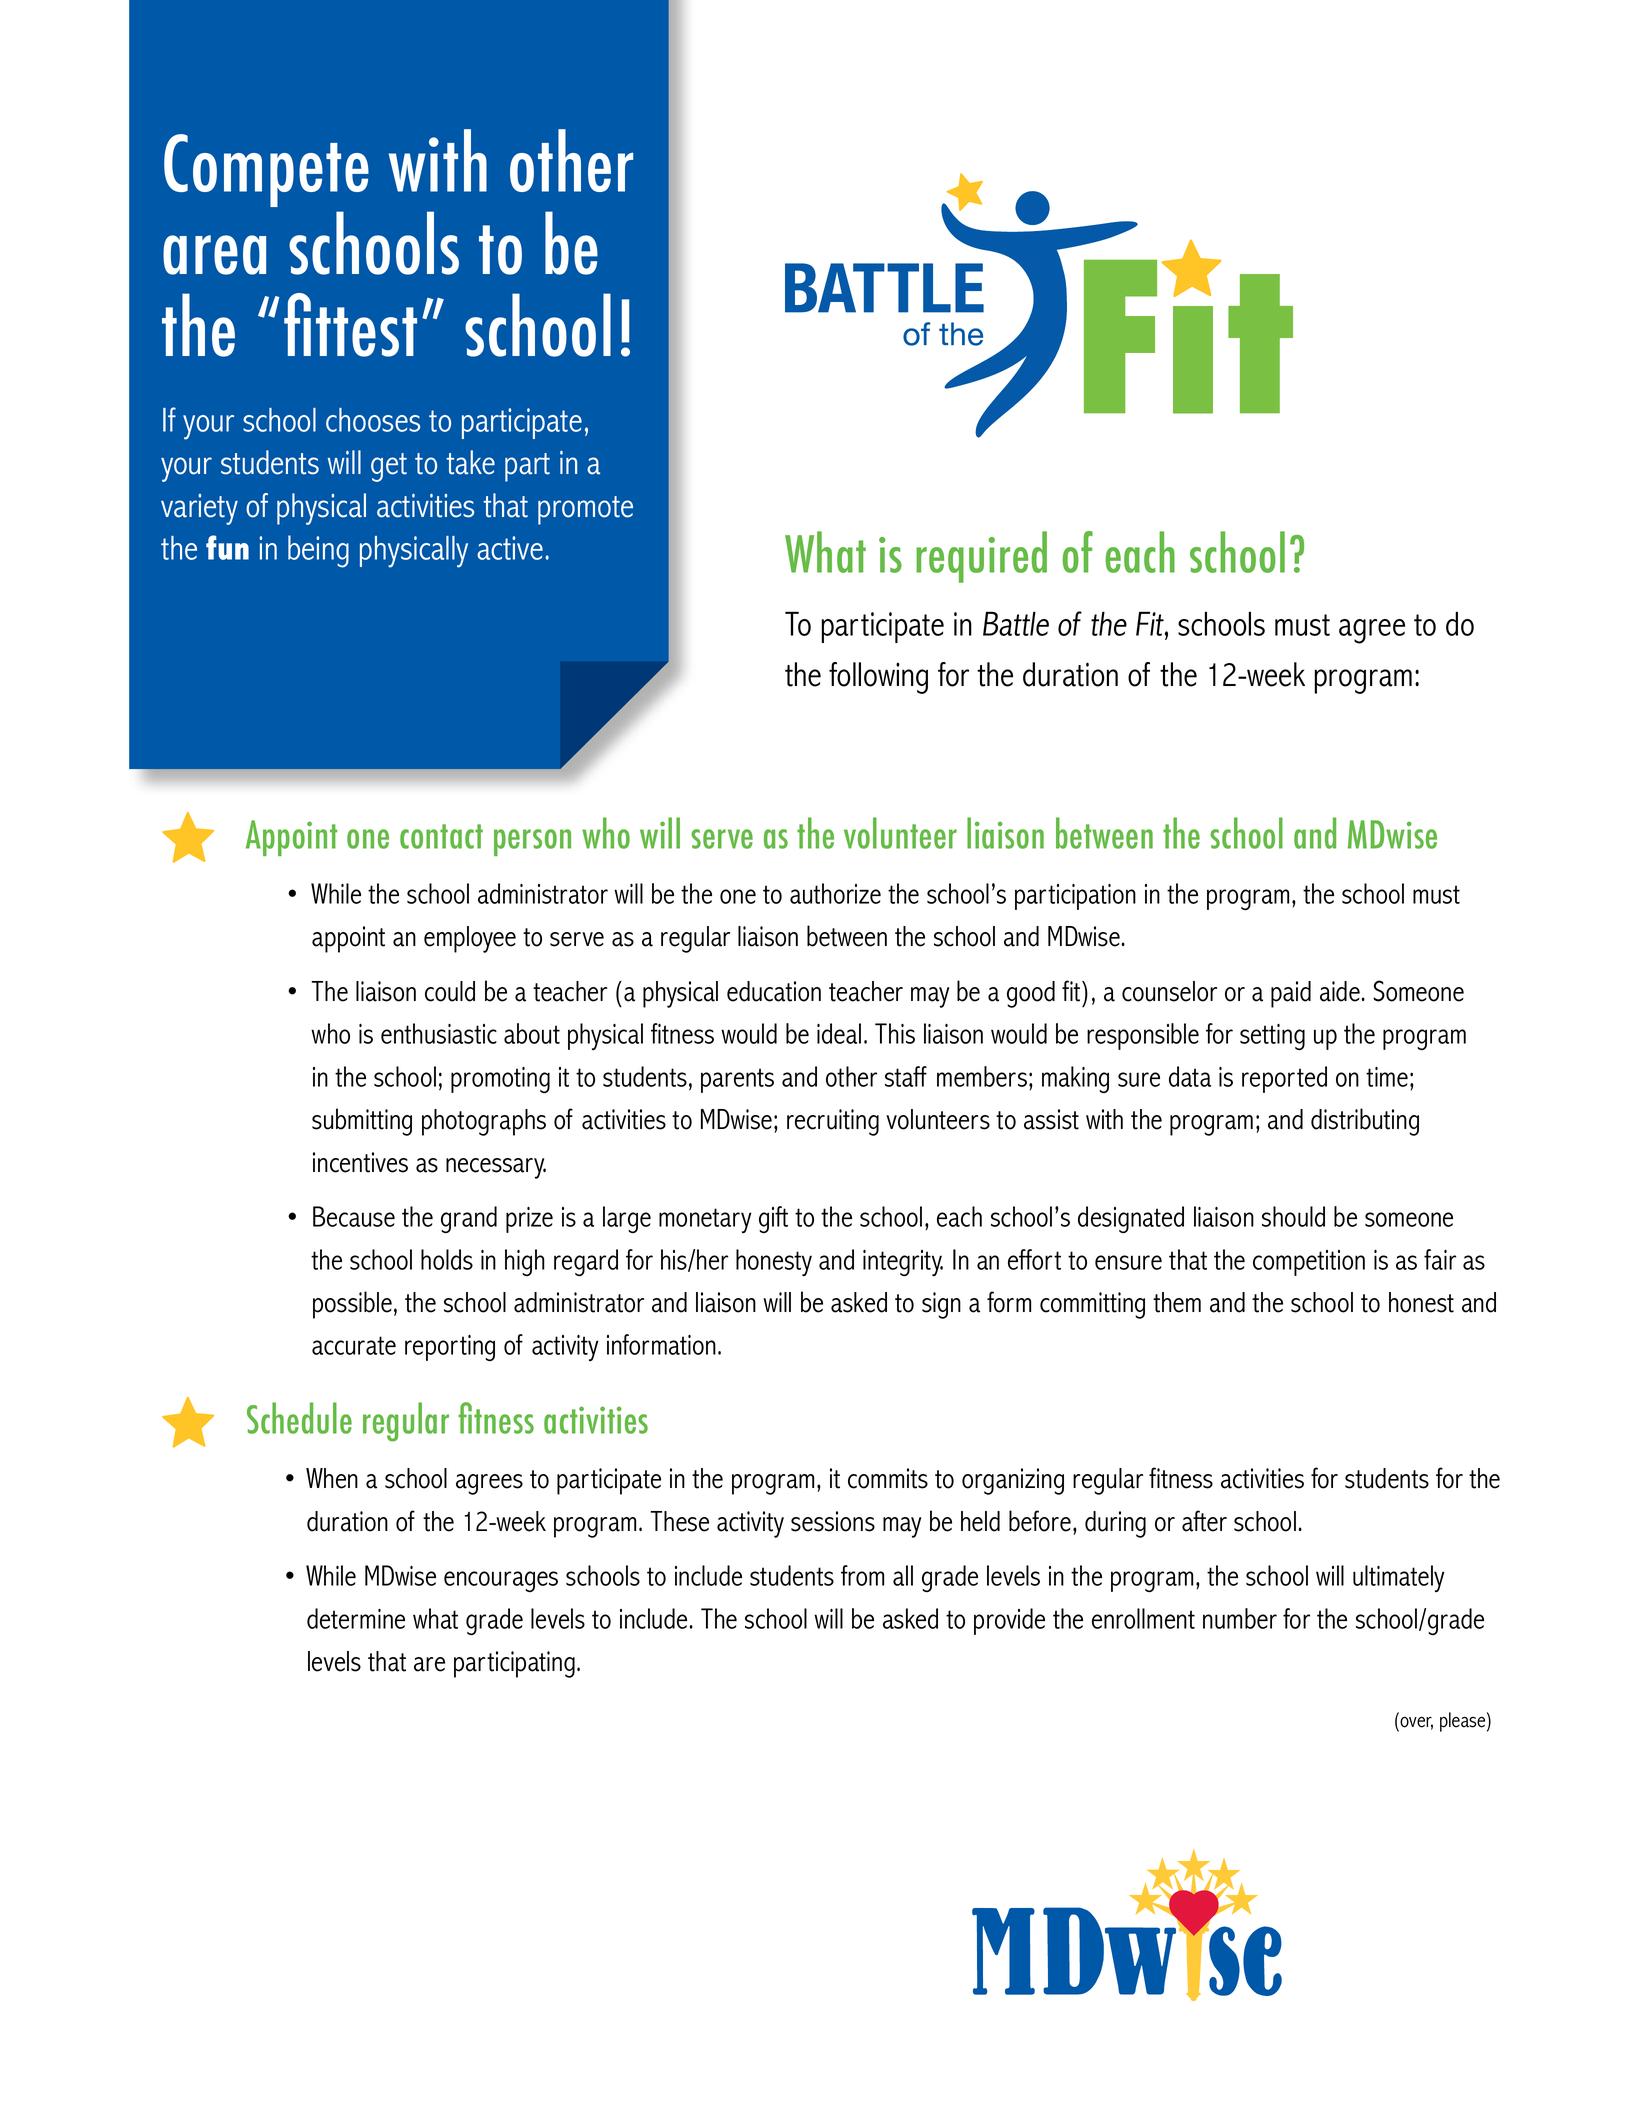 The height and width of the page is (2115, 1635). Describe the element at coordinates (350, 325) in the page. I see `fittest` at that location.
